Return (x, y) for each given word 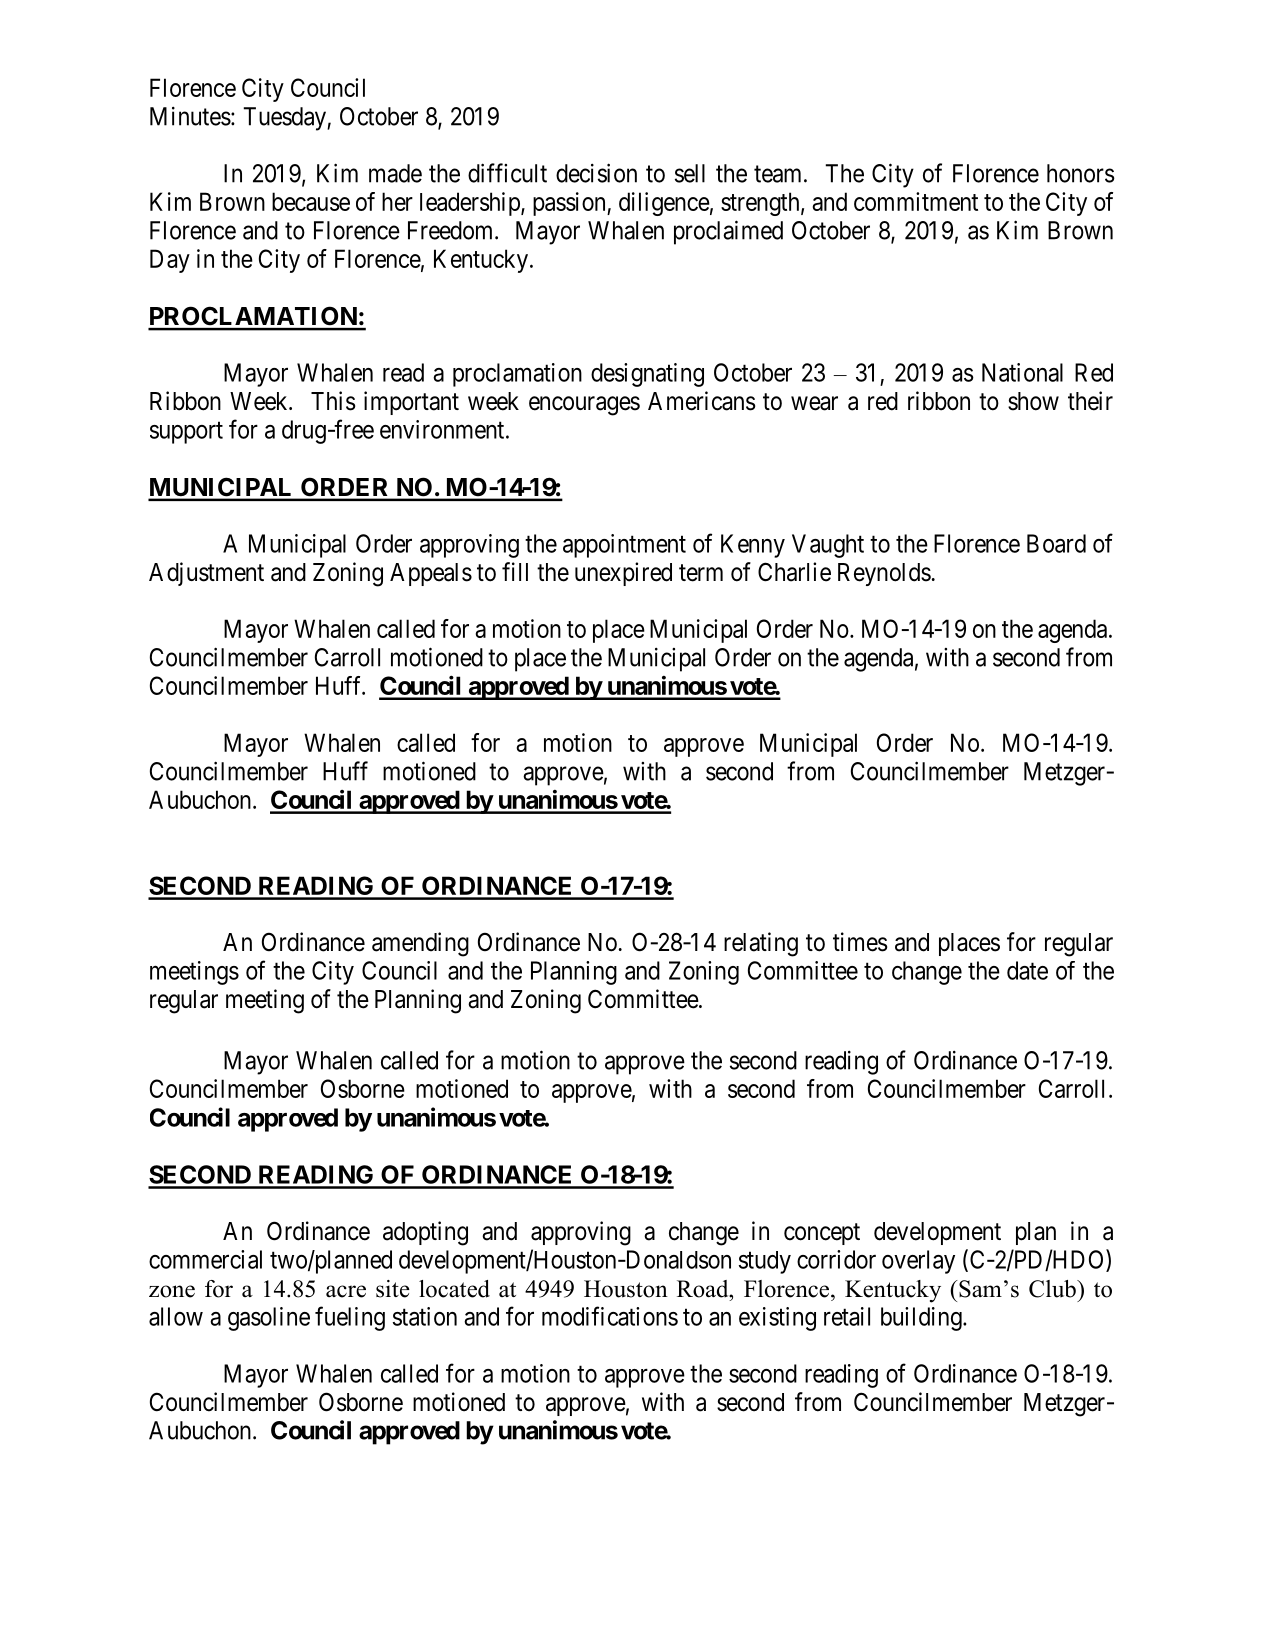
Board (1056, 543)
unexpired (623, 574)
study (765, 1262)
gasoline (269, 1319)
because (311, 201)
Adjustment (206, 574)
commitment (916, 201)
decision (596, 173)
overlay (918, 1262)
